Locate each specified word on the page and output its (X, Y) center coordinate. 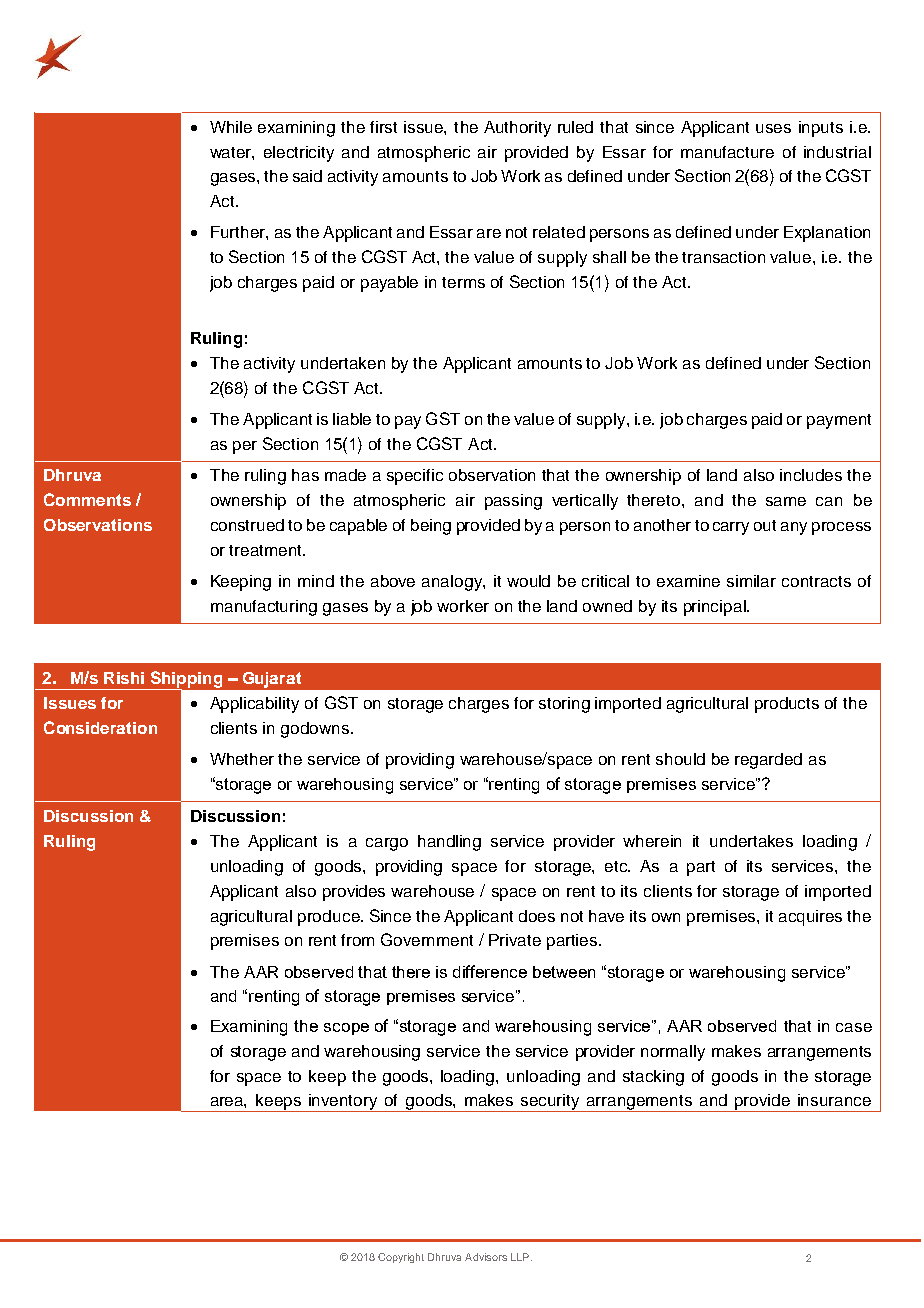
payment (839, 421)
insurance (834, 1100)
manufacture (727, 152)
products (787, 705)
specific (415, 477)
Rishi (124, 678)
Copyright (401, 1258)
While (231, 127)
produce (330, 918)
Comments (87, 499)
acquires (810, 918)
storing (564, 705)
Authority (517, 129)
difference (490, 971)
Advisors (486, 1257)
